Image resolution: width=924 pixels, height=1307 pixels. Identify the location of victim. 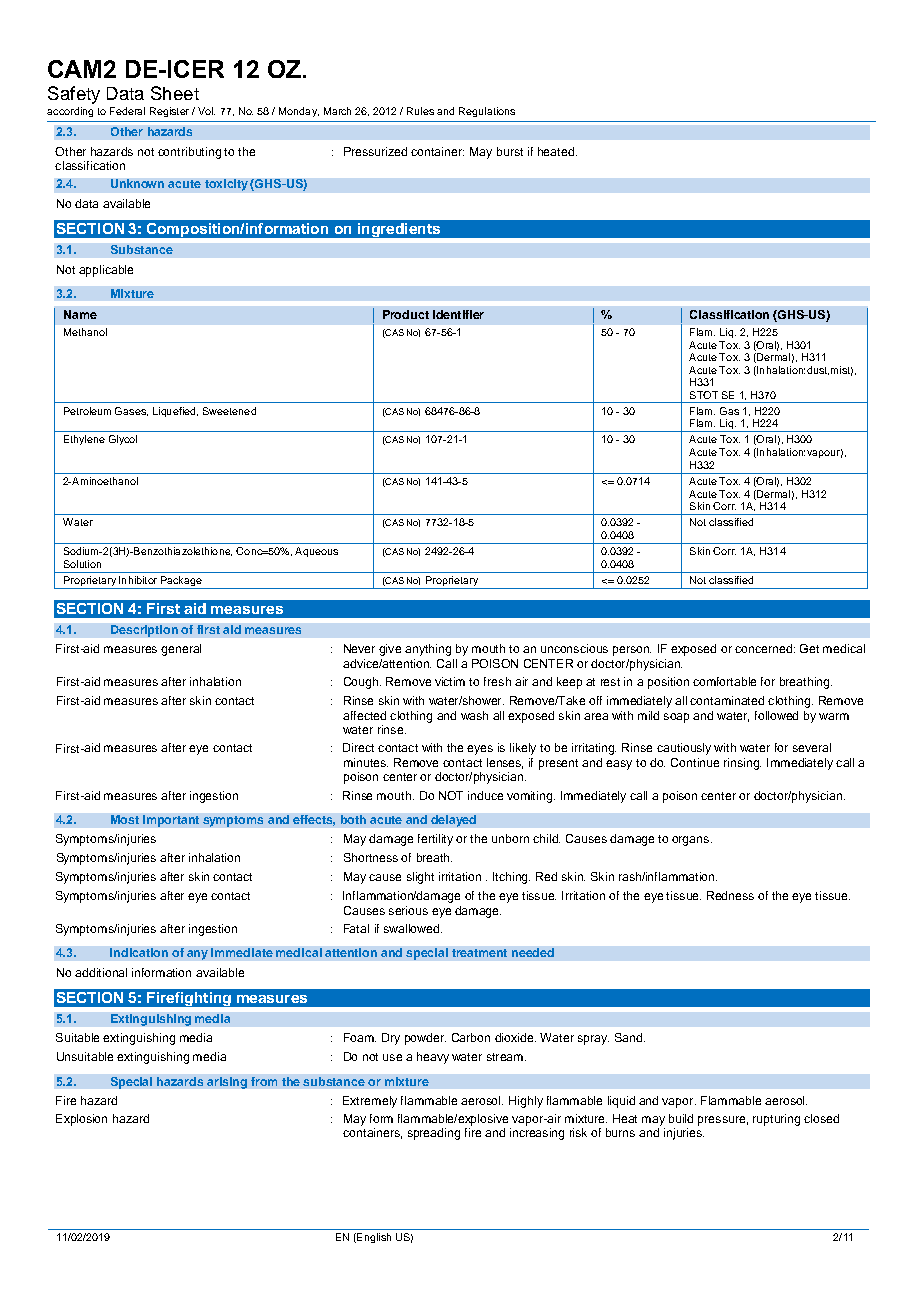
(450, 681).
